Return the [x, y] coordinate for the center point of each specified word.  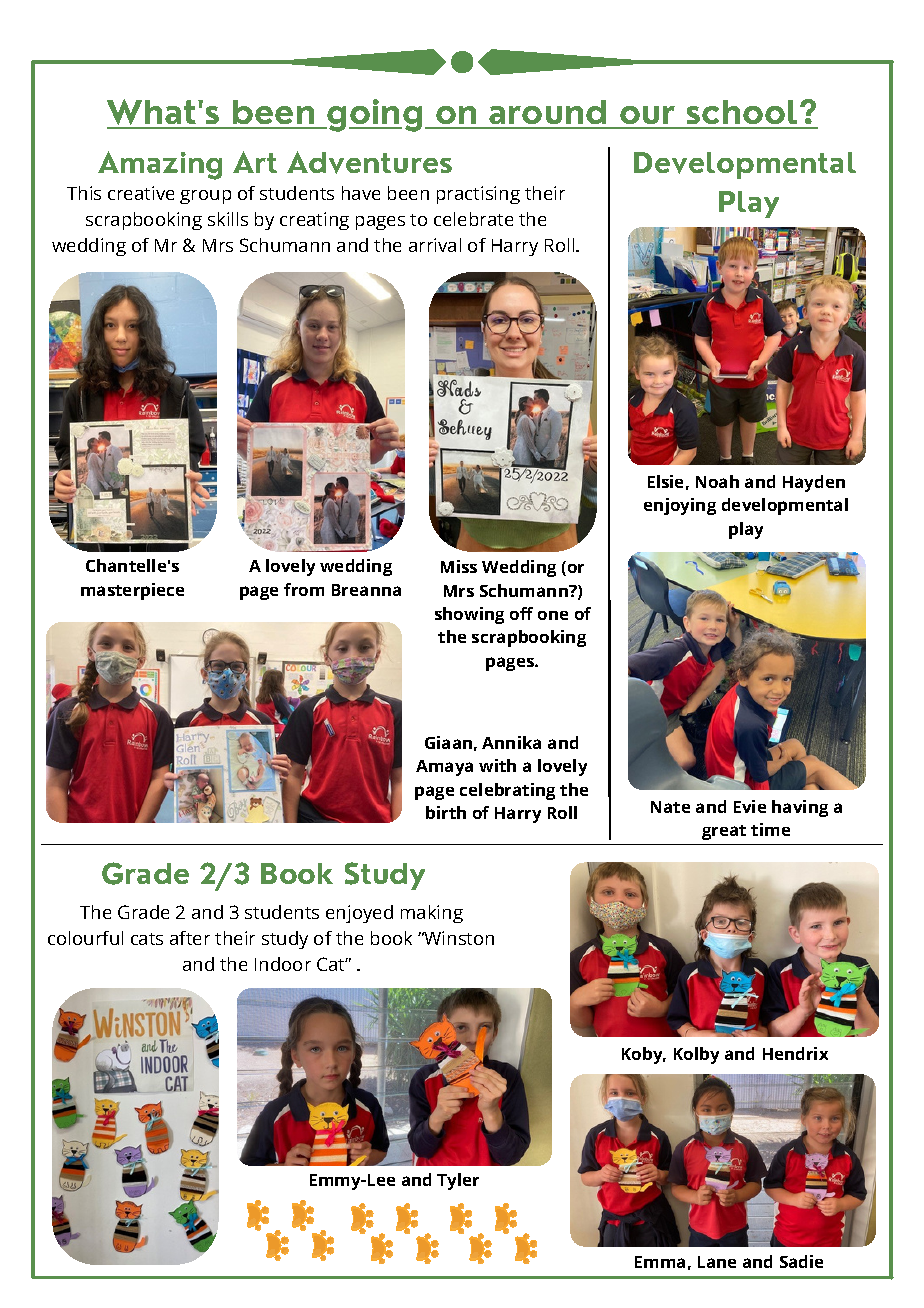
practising [478, 195]
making [432, 914]
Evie [750, 806]
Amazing [160, 165]
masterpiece [132, 591]
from [304, 589]
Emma [660, 1262]
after [190, 938]
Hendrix [795, 1053]
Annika [511, 742]
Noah [717, 481]
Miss [459, 566]
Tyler [458, 1181]
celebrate [473, 219]
